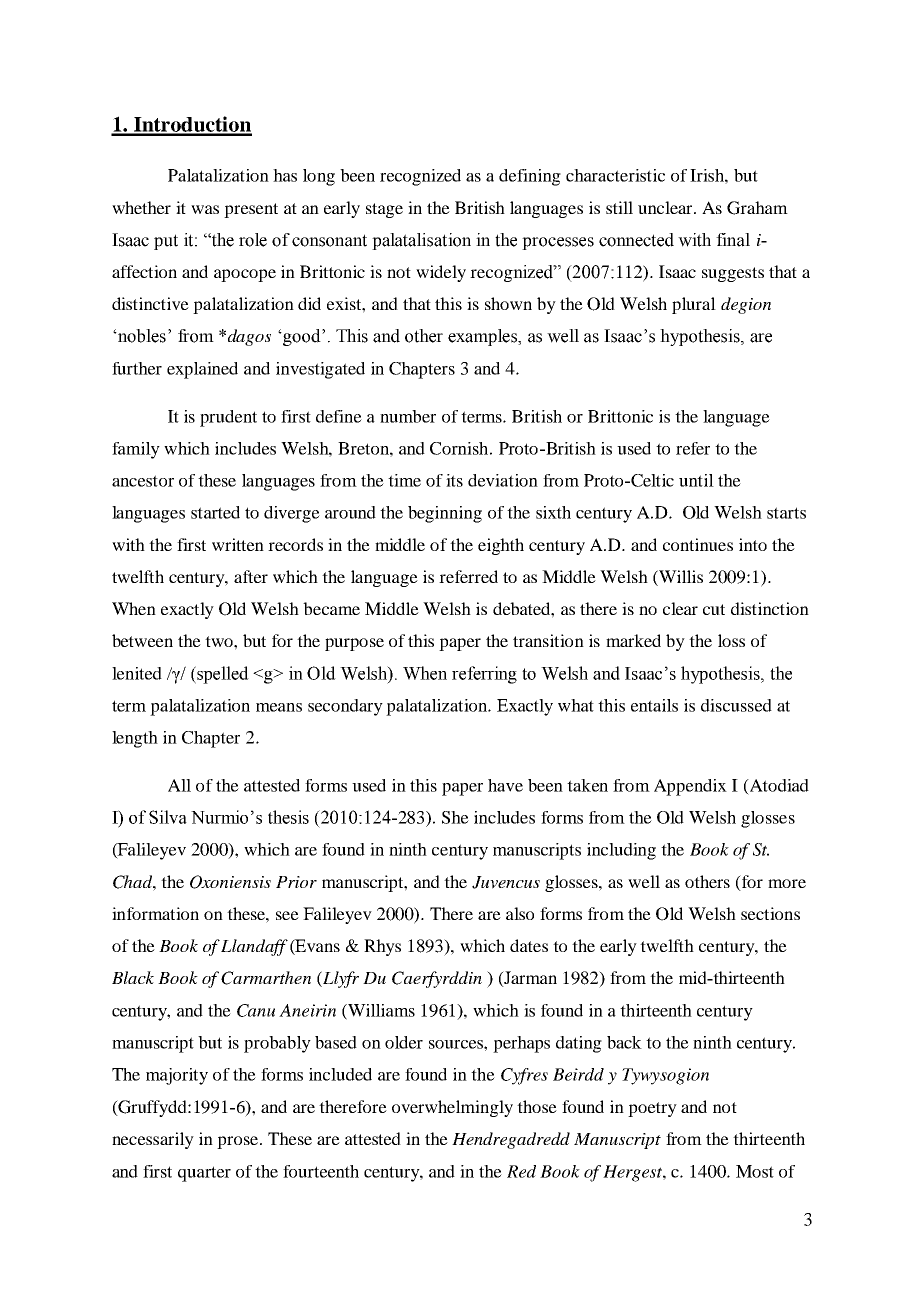  I want to click on Graham, so click(757, 208).
